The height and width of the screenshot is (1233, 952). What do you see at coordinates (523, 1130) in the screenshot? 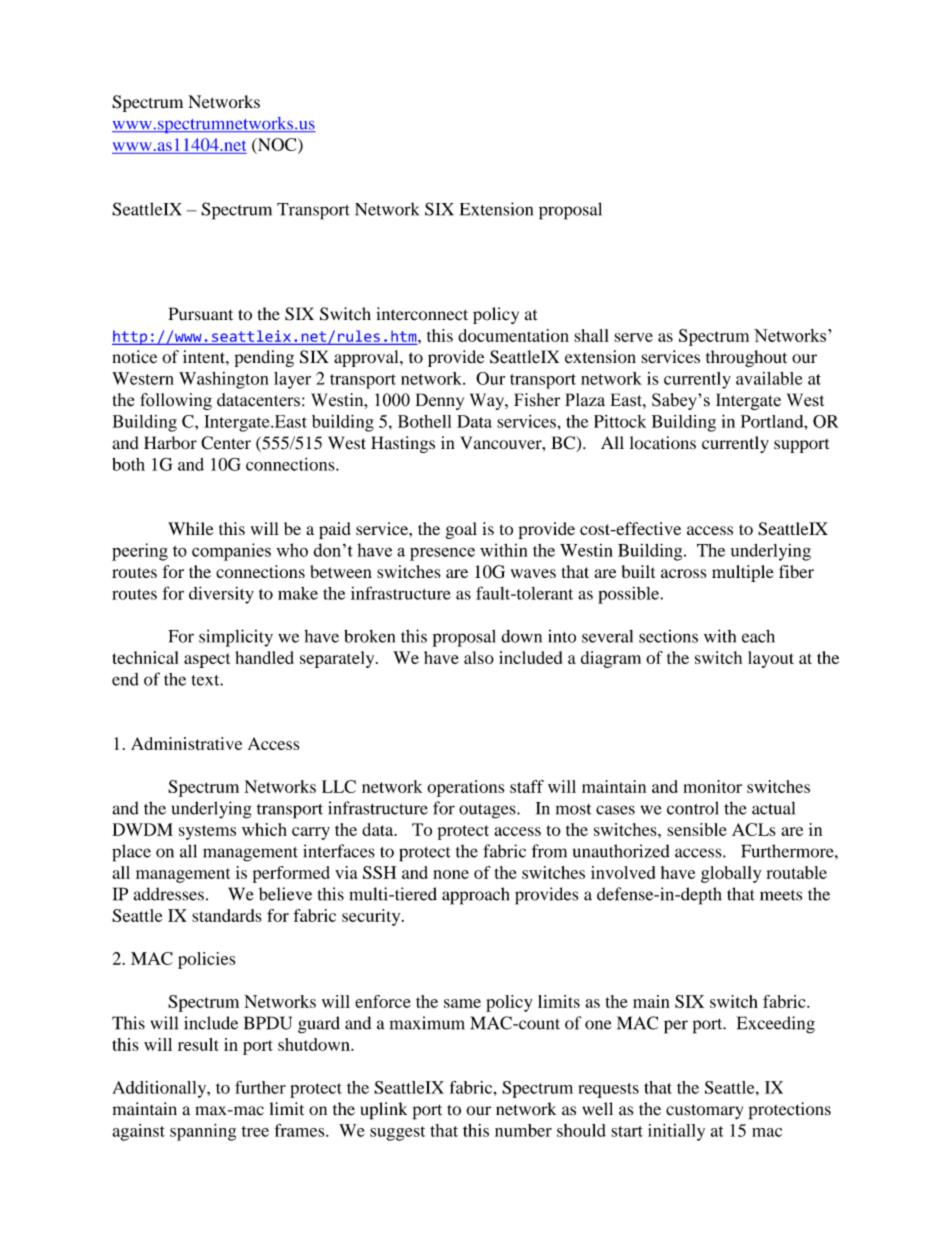
I see `number` at bounding box center [523, 1130].
